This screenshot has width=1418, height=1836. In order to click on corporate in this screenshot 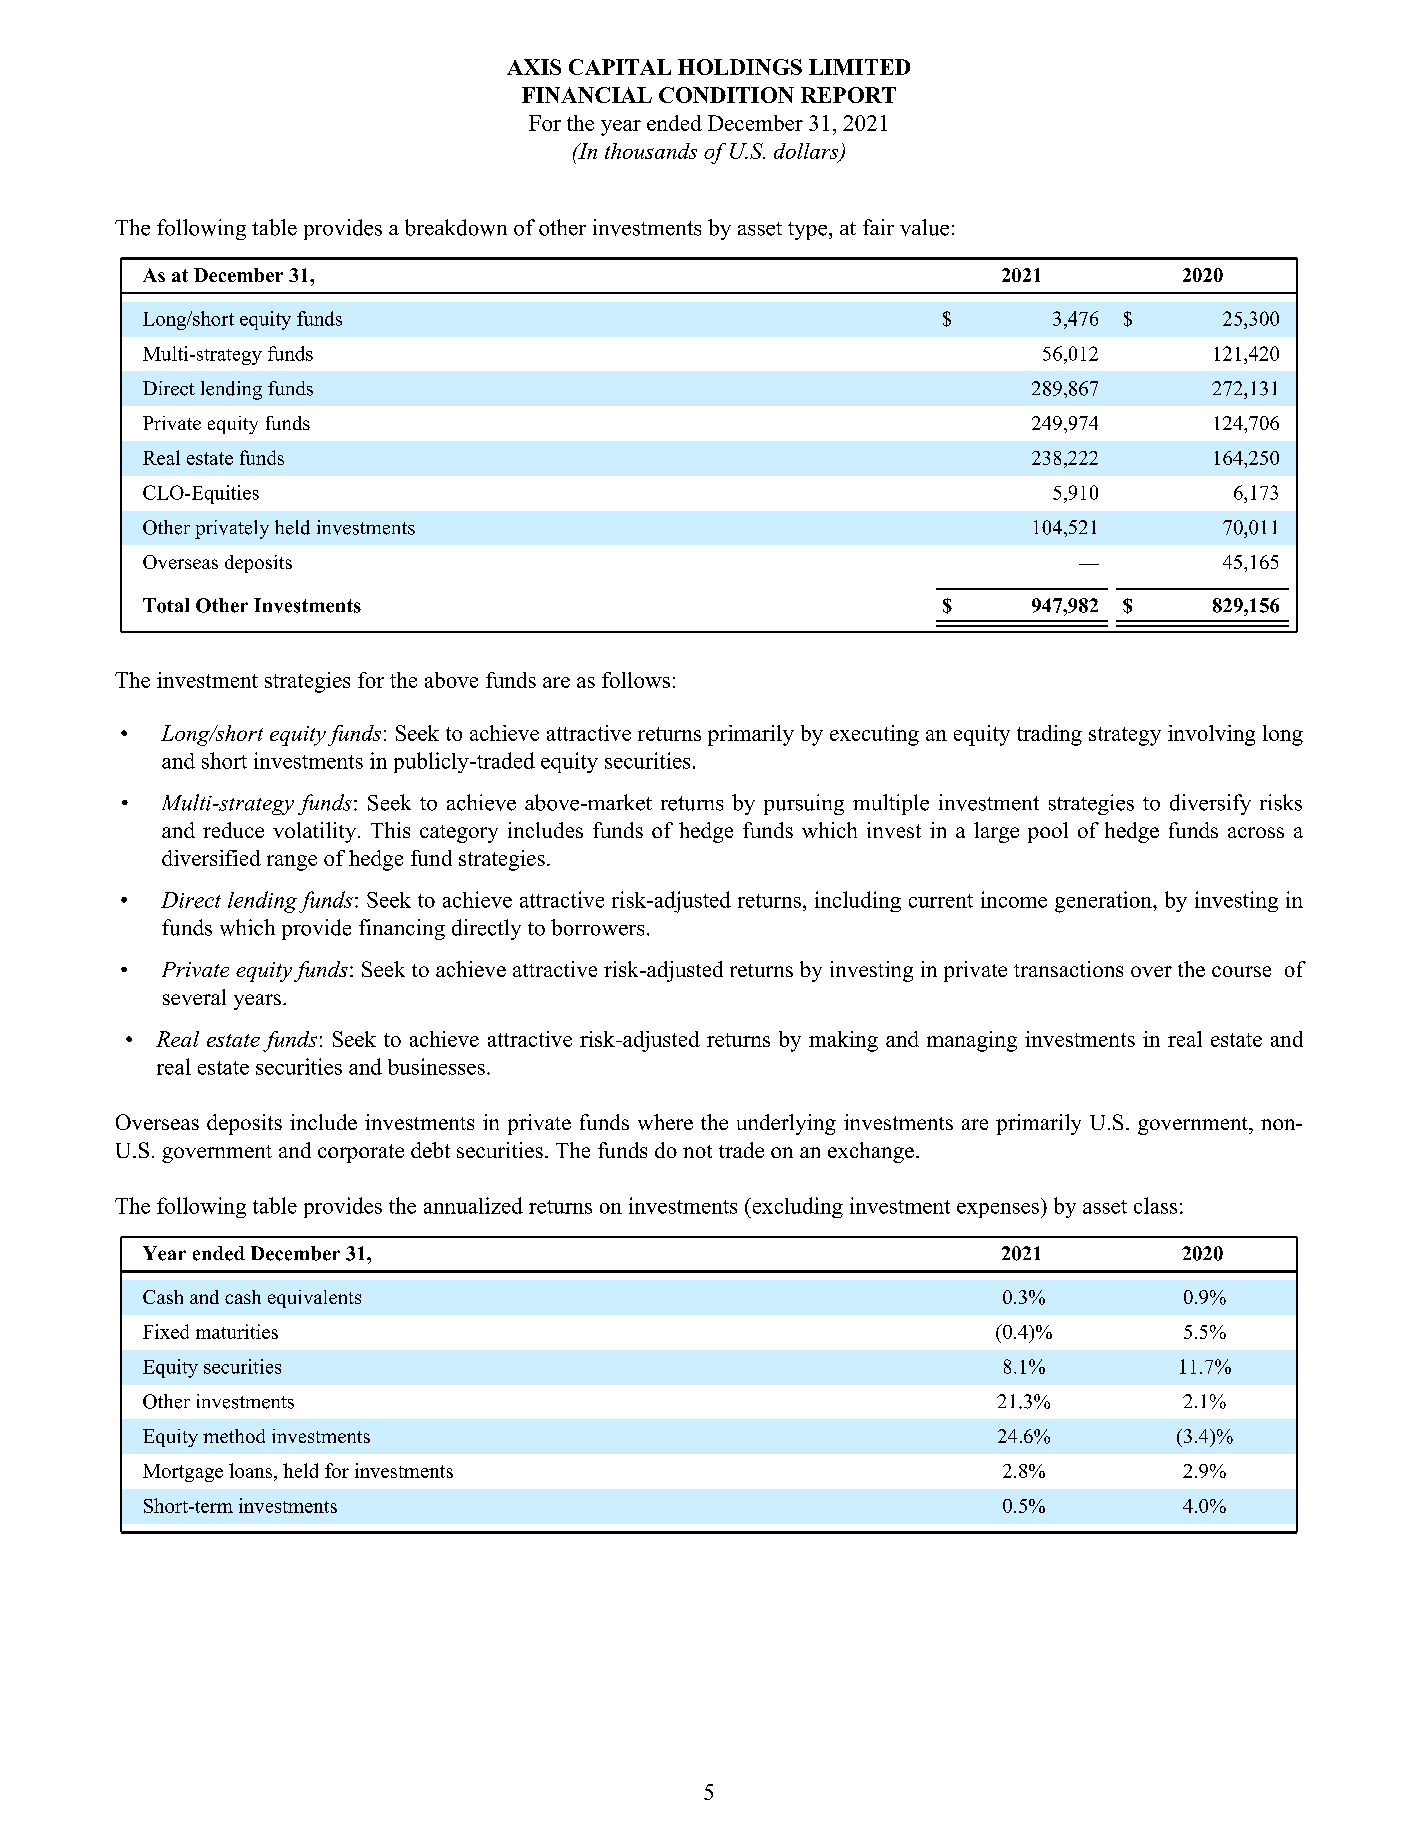, I will do `click(361, 1153)`.
